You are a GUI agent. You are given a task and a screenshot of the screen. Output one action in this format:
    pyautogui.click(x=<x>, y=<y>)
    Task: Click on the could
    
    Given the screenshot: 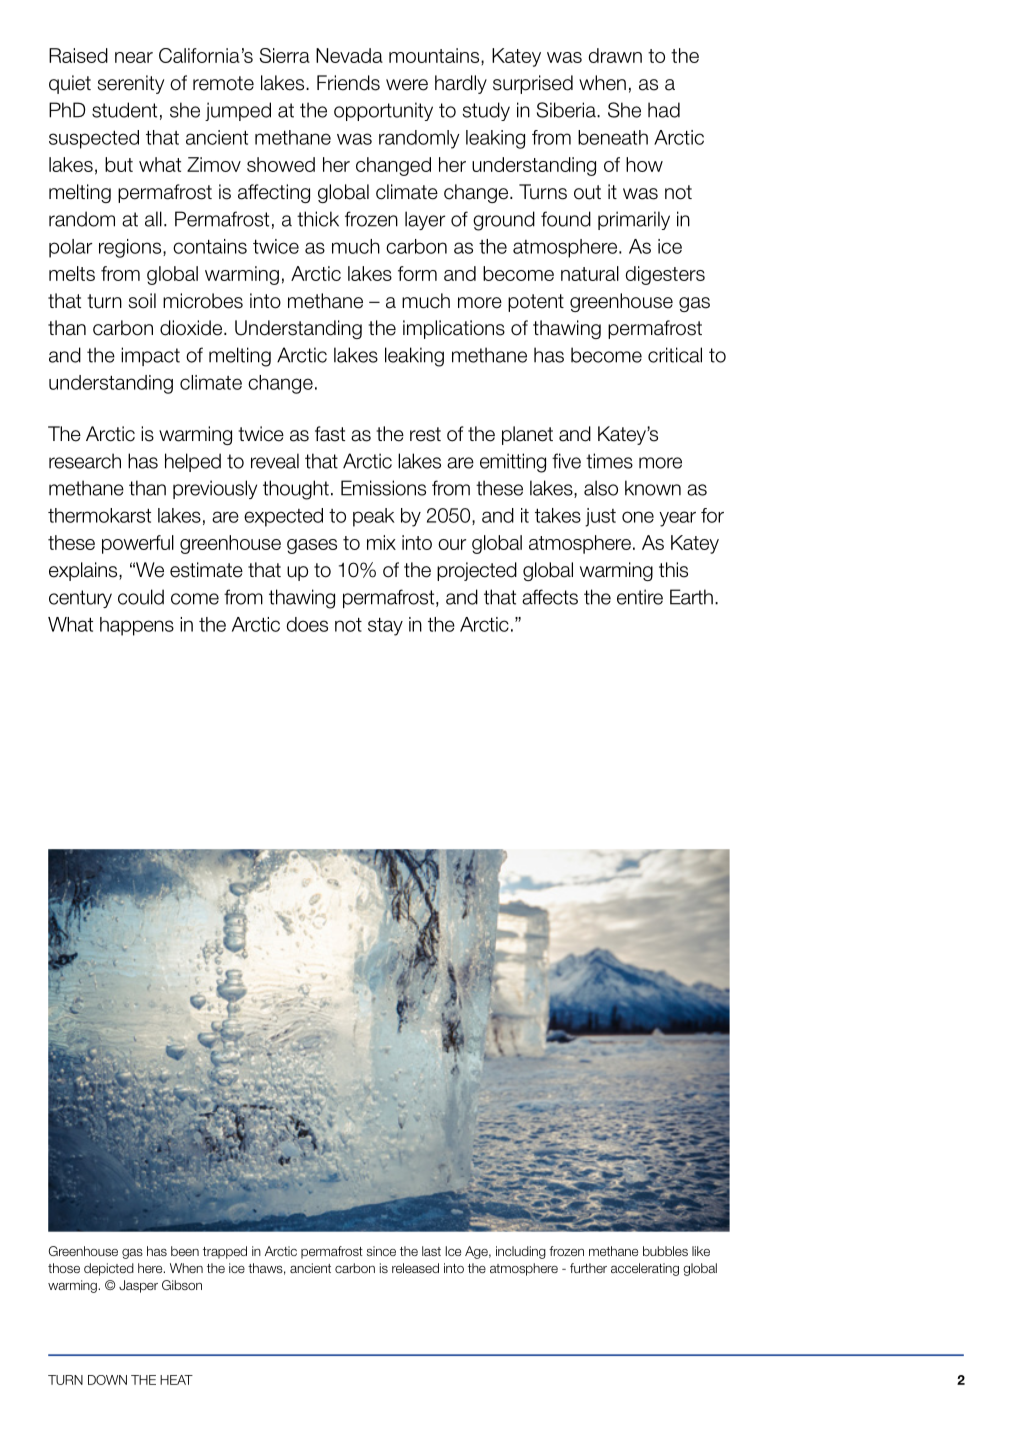 What is the action you would take?
    pyautogui.click(x=141, y=597)
